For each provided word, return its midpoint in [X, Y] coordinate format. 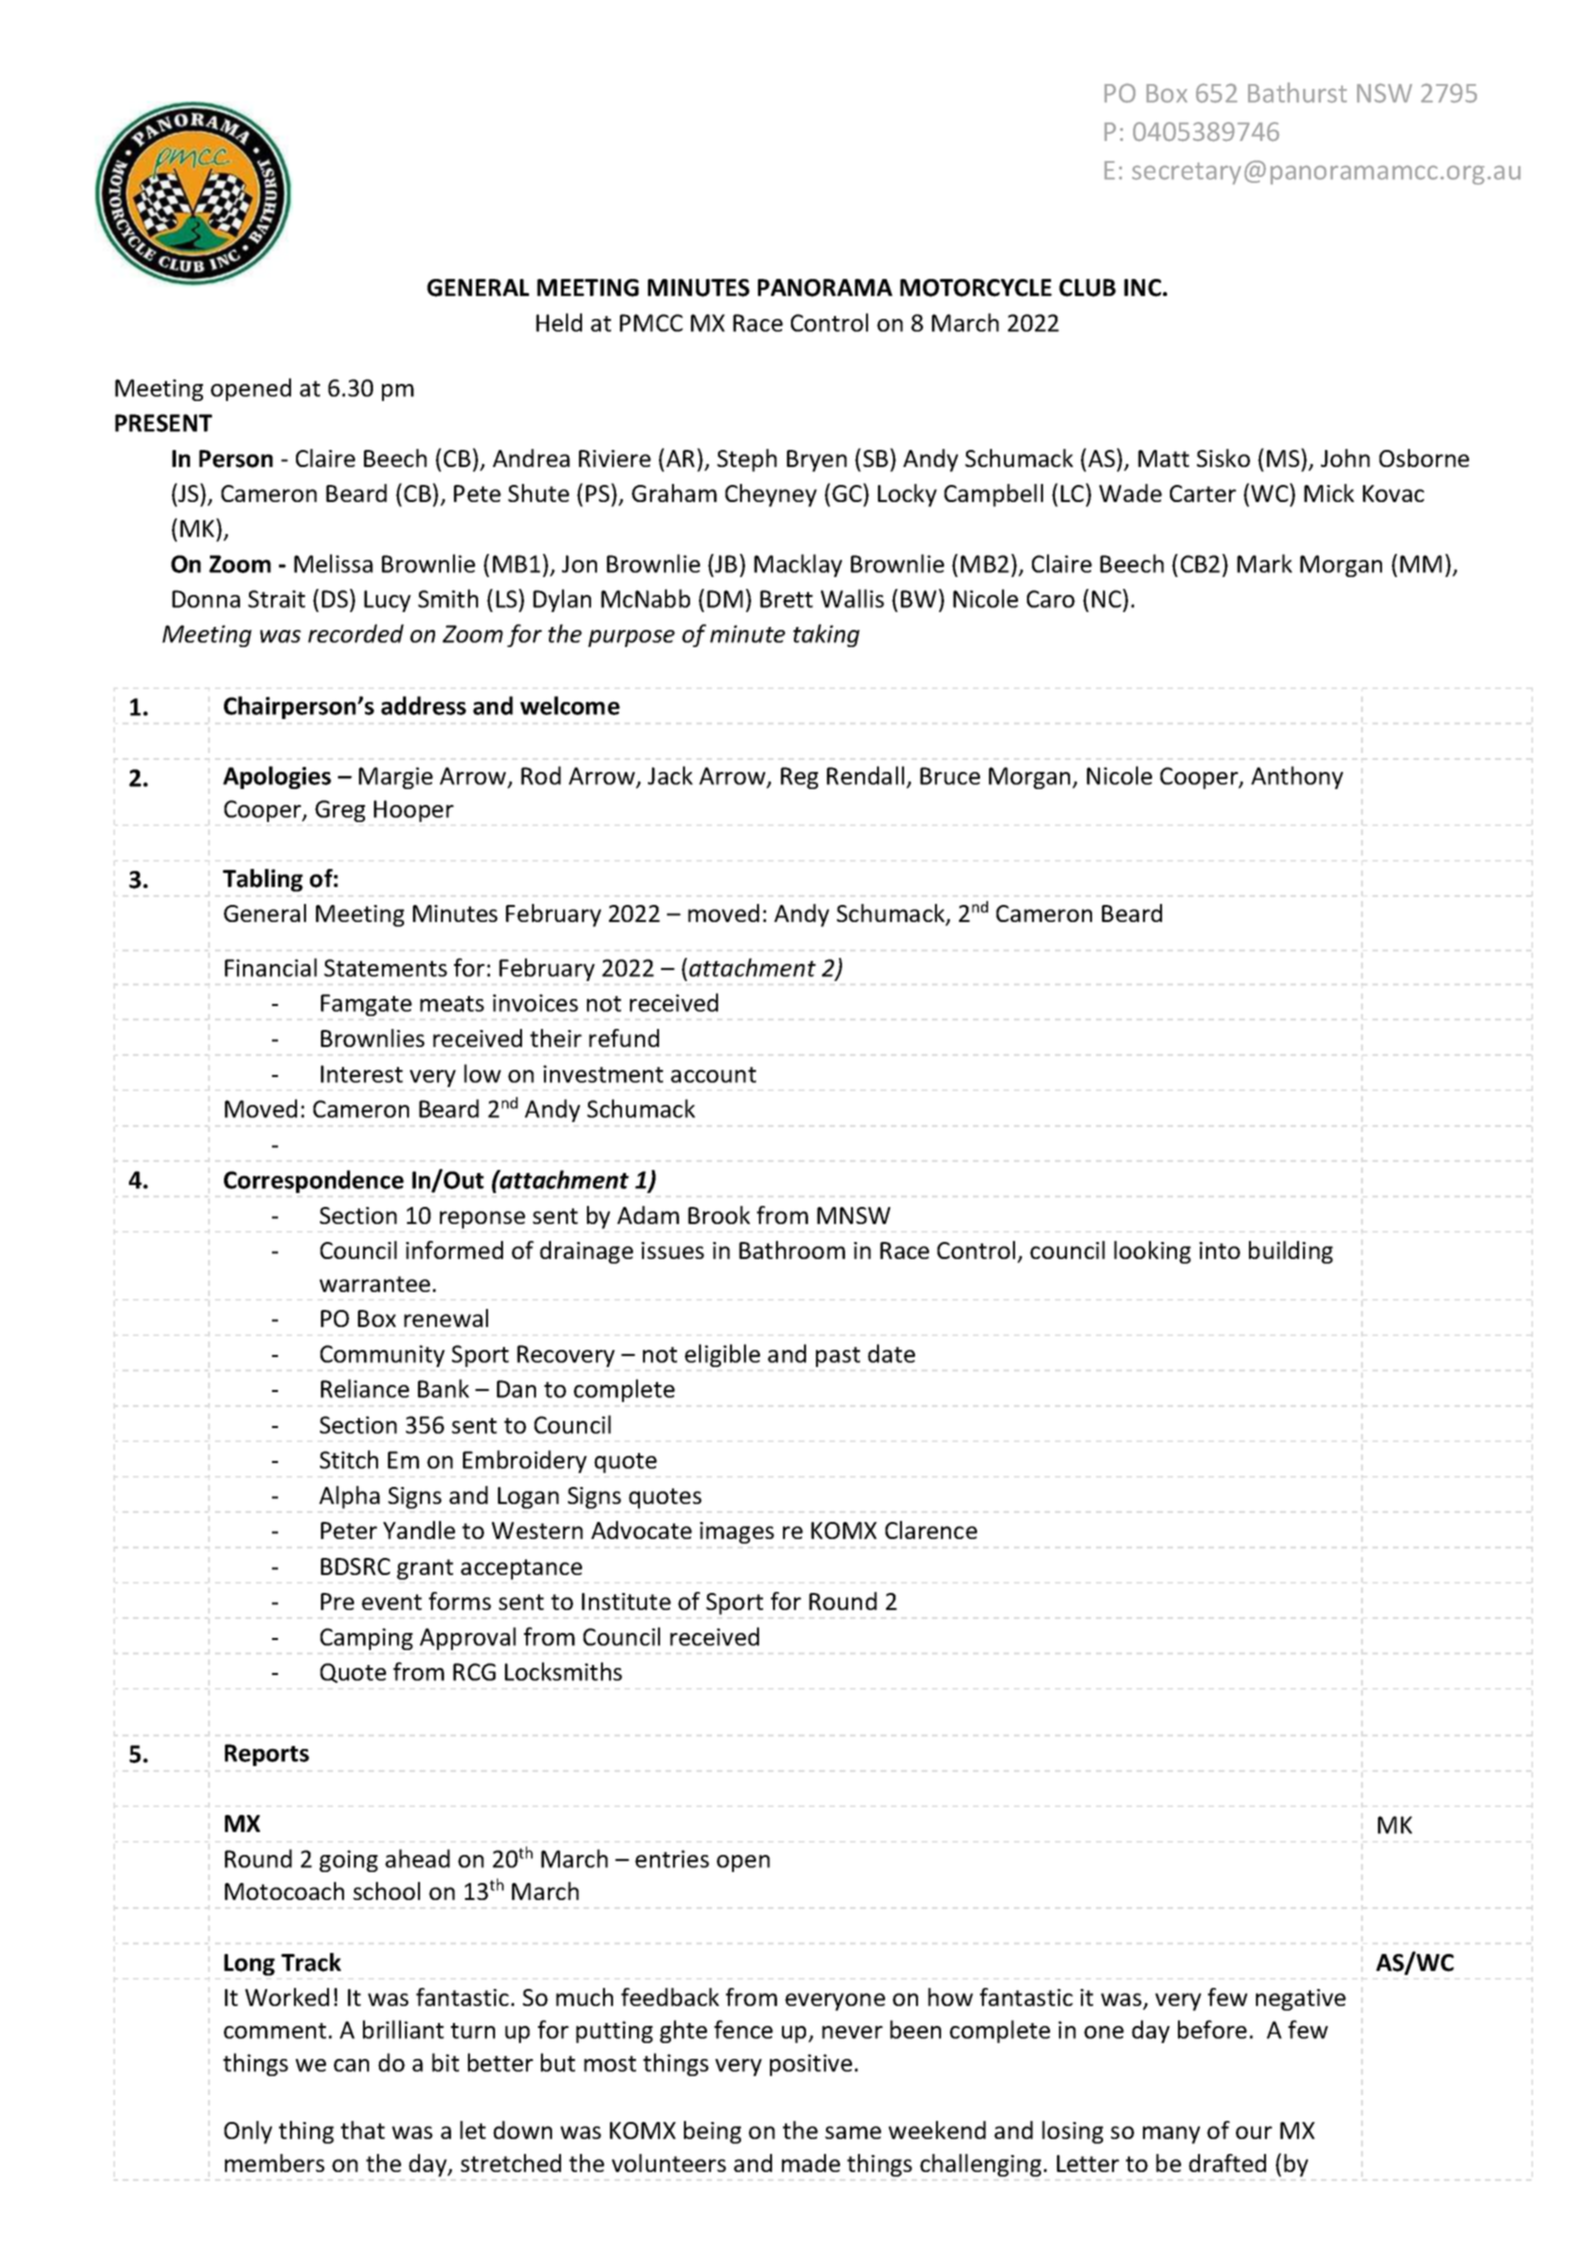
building [1291, 1252]
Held [559, 322]
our [1254, 2132]
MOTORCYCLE [976, 288]
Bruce [950, 776]
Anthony [1297, 777]
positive [811, 2065]
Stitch [349, 1459]
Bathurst [1297, 92]
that [363, 2130]
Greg [340, 811]
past [838, 1357]
